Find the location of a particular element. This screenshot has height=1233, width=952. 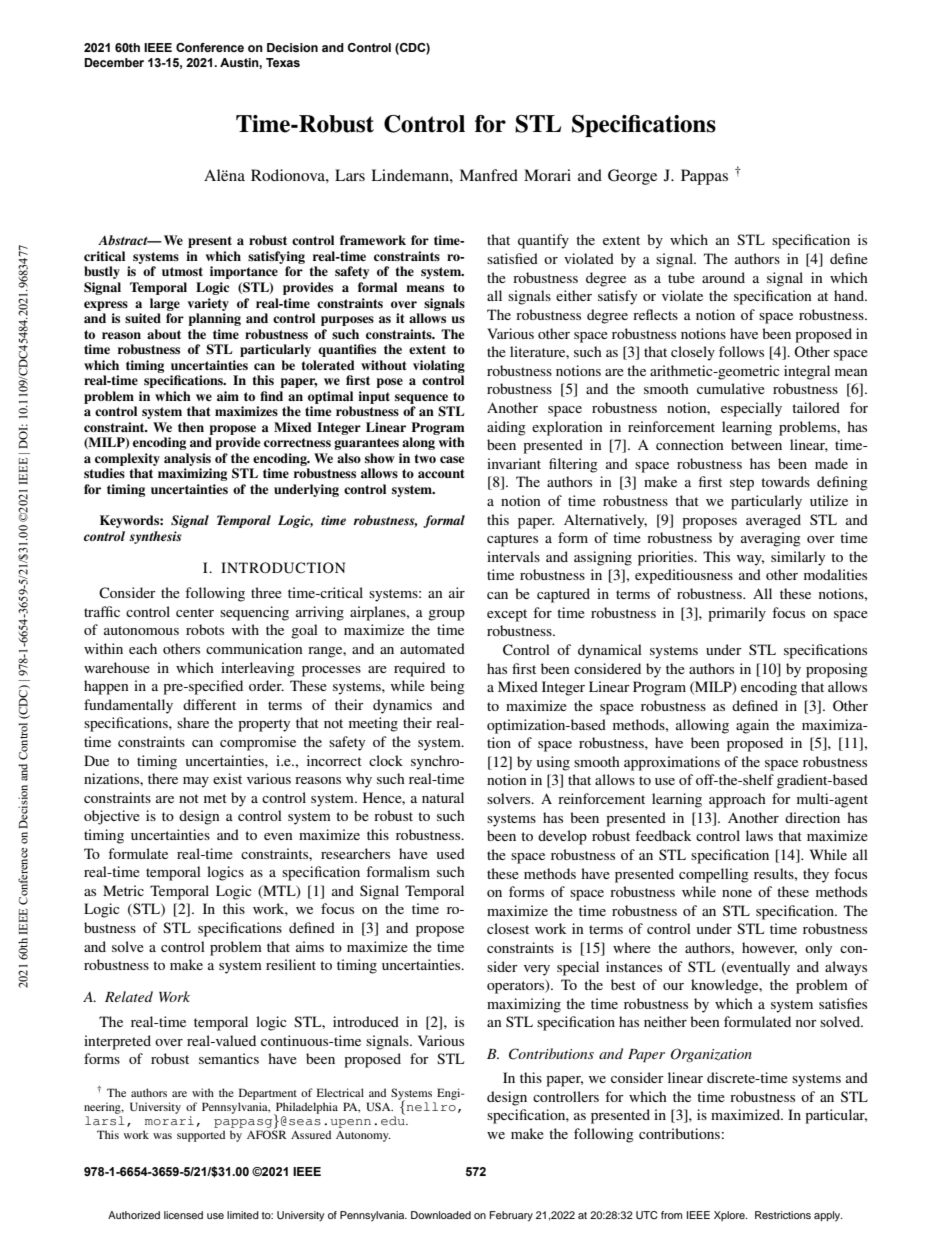

about is located at coordinates (164, 334).
